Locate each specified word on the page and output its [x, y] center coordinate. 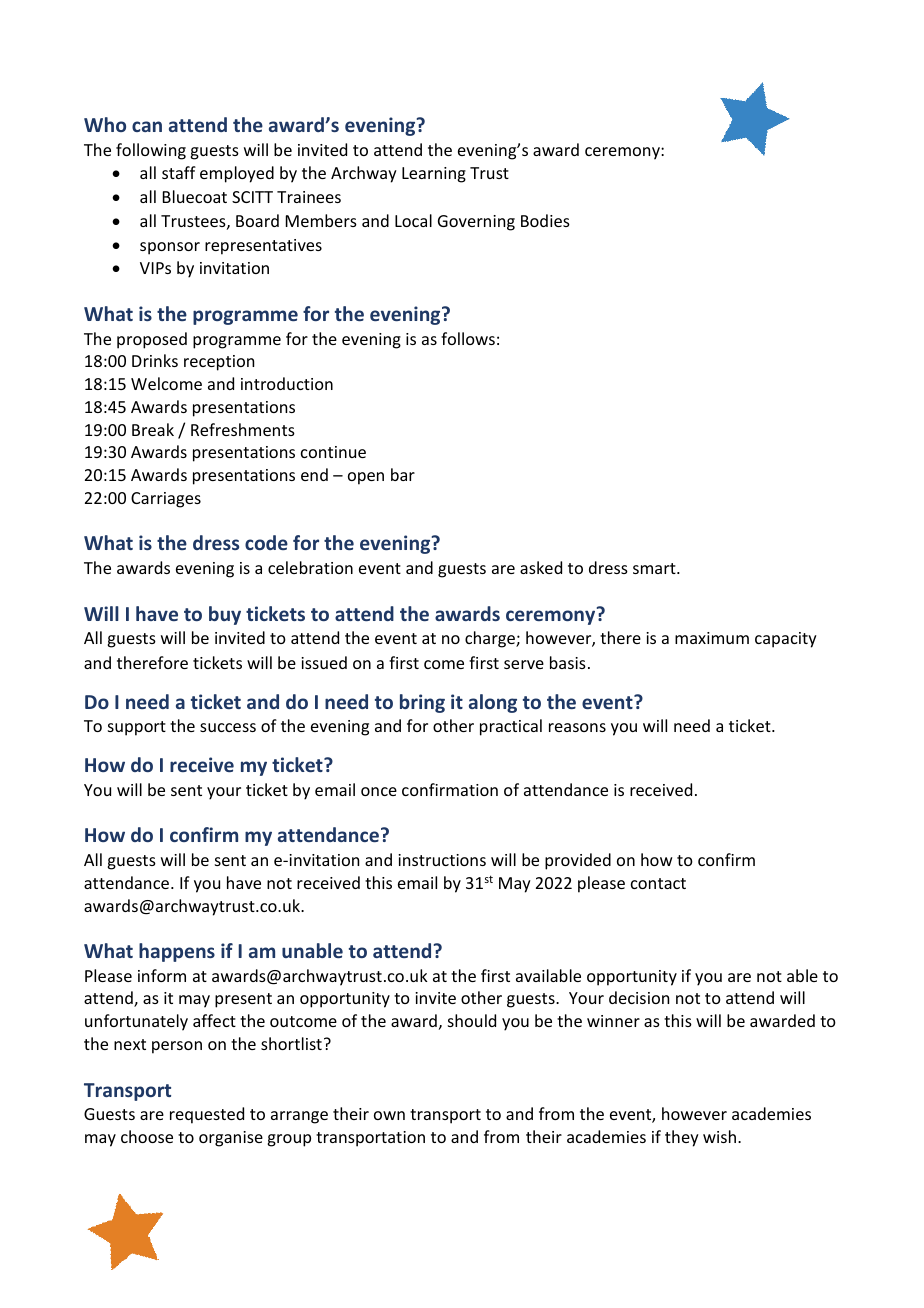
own [389, 1115]
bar [403, 474]
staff [179, 172]
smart [655, 568]
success [228, 727]
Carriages [166, 500]
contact [658, 883]
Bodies [545, 220]
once [379, 791]
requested [207, 1115]
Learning [434, 175]
